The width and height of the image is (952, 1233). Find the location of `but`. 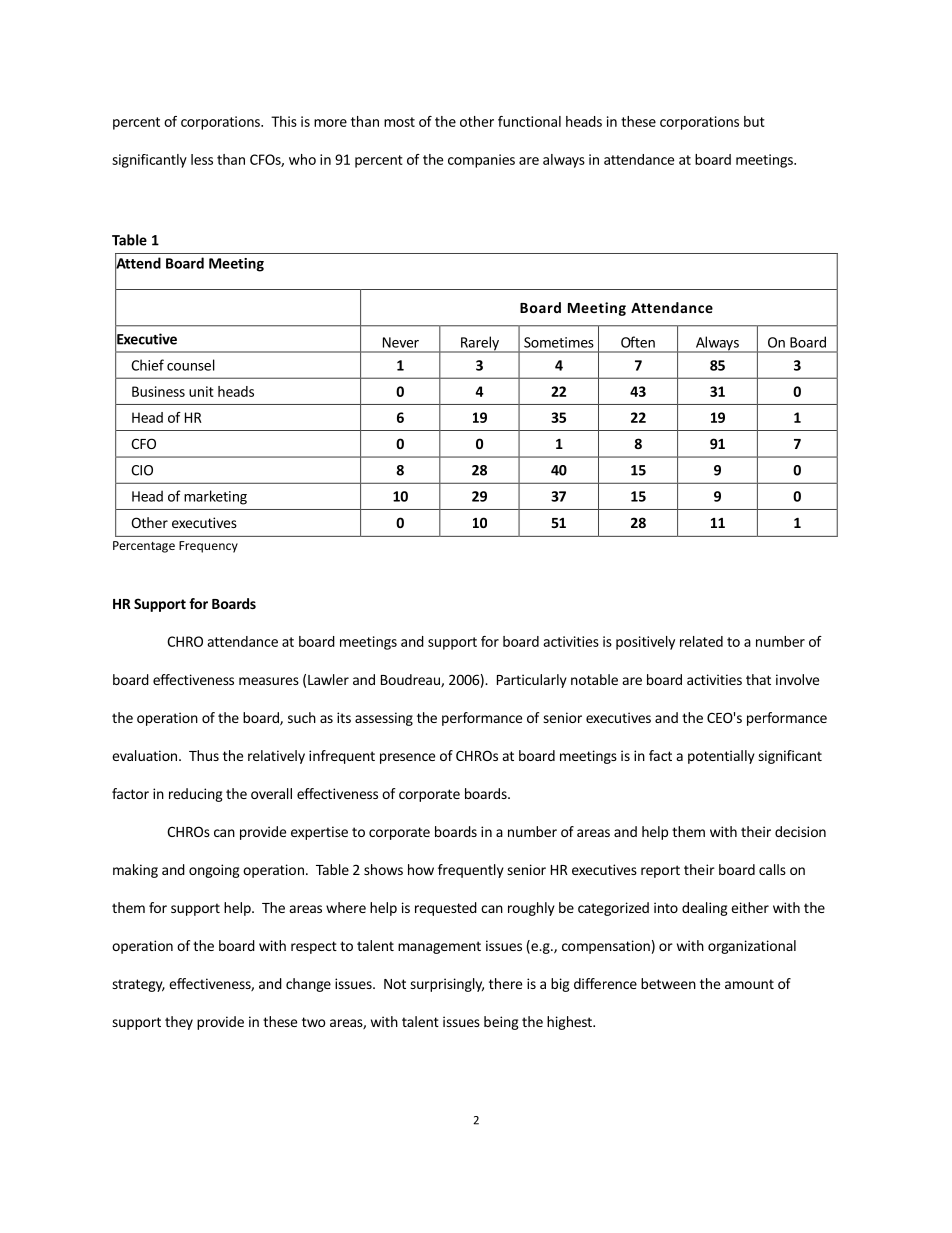

but is located at coordinates (754, 121).
